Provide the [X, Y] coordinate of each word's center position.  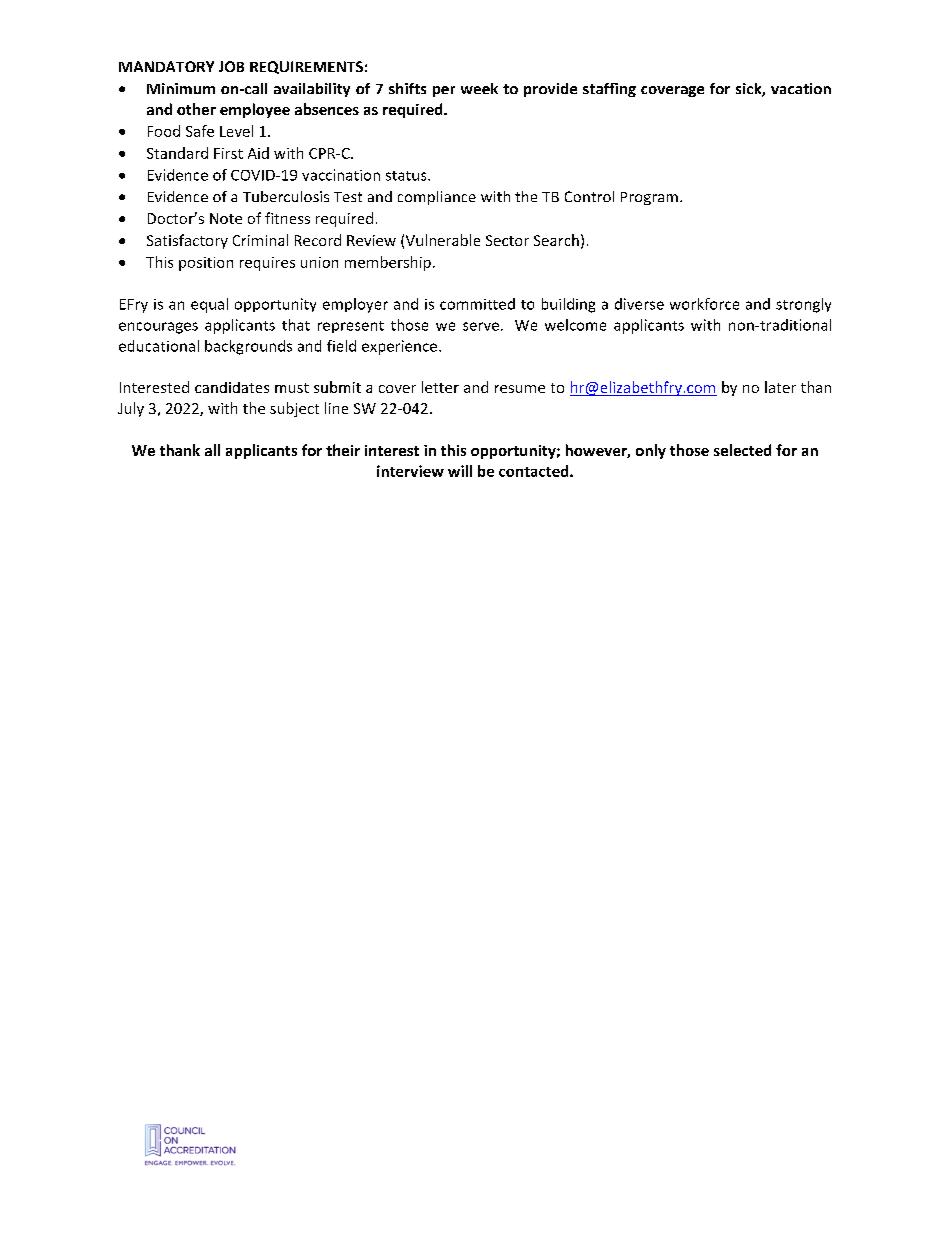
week [479, 88]
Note [226, 218]
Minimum [181, 88]
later [780, 387]
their [343, 450]
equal [209, 305]
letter [440, 387]
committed [477, 304]
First [228, 153]
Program [649, 198]
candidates [232, 387]
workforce [704, 304]
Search [556, 240]
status [407, 176]
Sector [507, 240]
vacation [801, 88]
